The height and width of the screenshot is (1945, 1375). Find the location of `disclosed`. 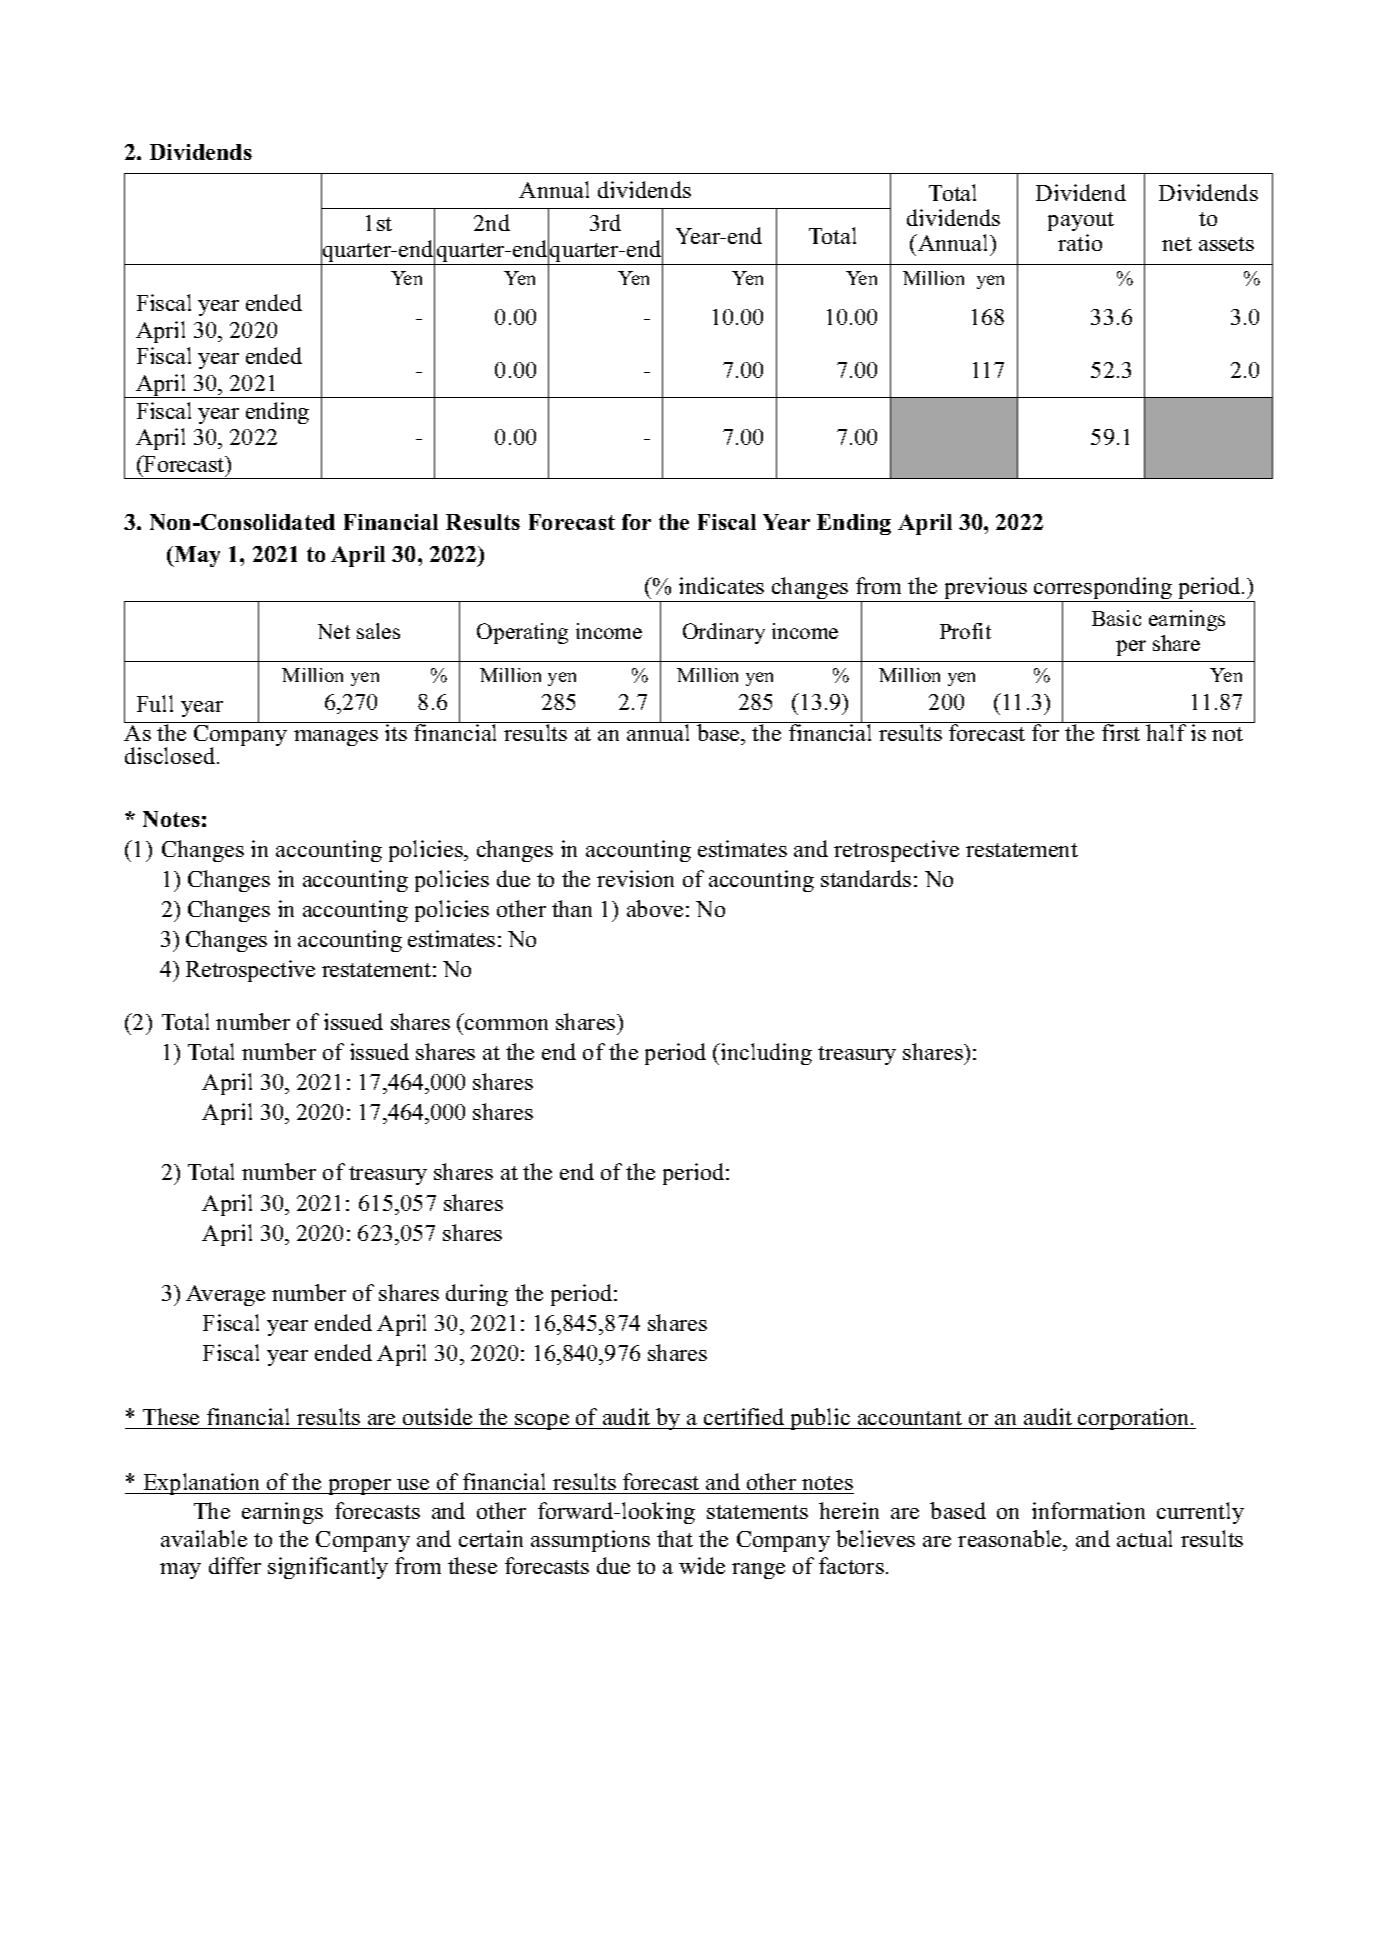

disclosed is located at coordinates (171, 755).
